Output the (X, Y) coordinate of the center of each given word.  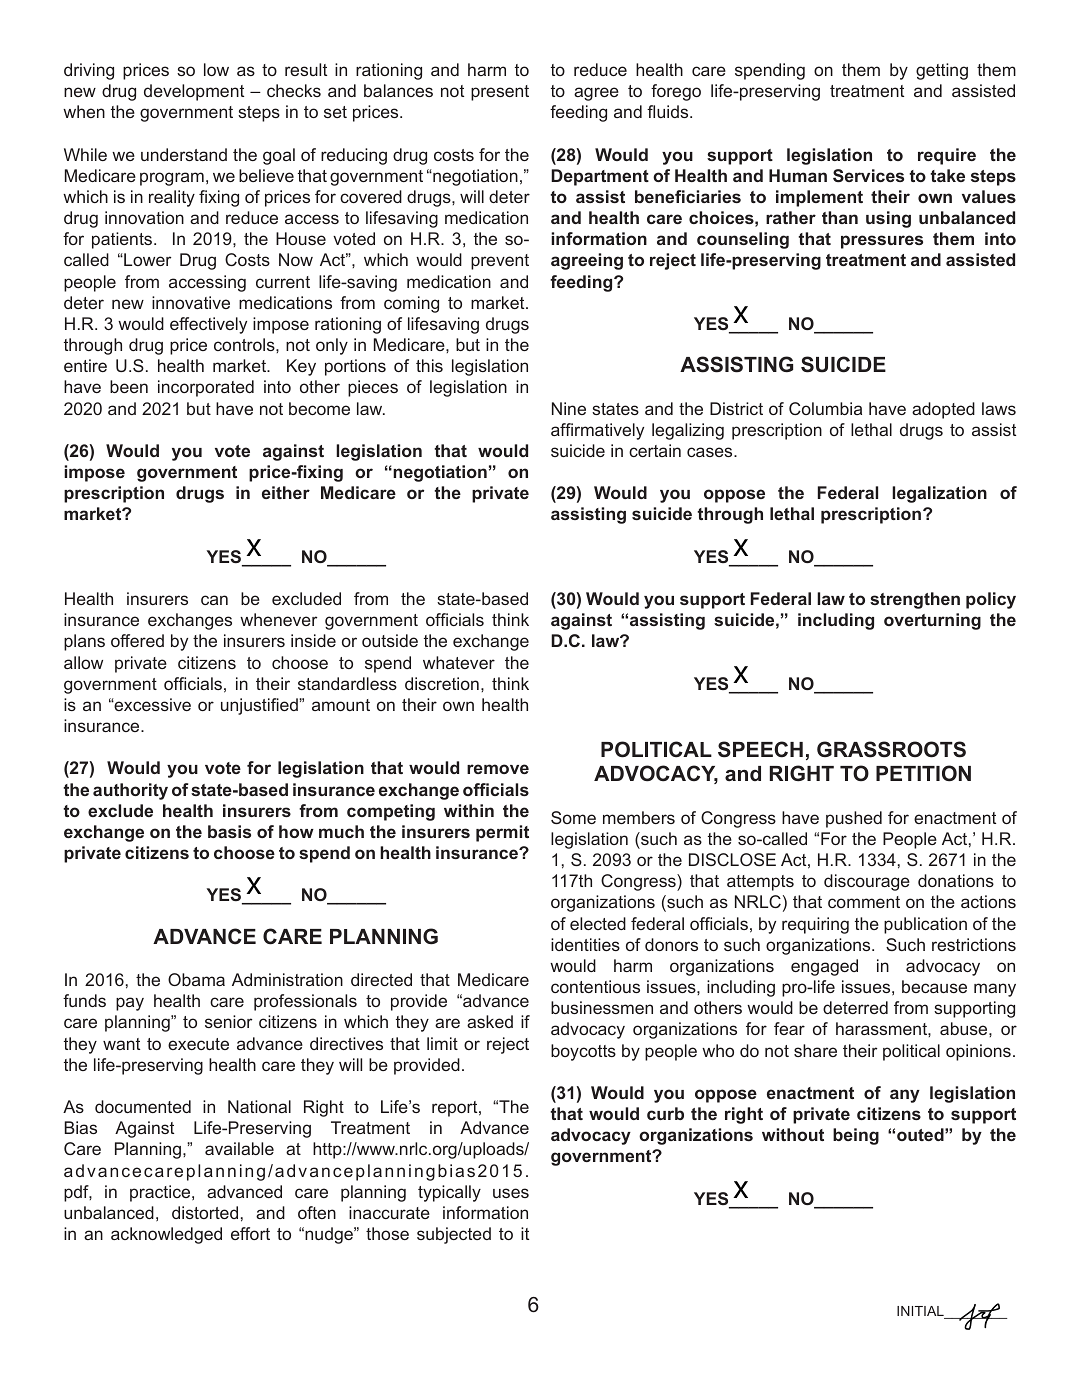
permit (502, 833)
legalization (939, 494)
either (286, 492)
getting (942, 71)
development (194, 92)
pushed (854, 819)
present (500, 93)
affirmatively (597, 431)
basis (229, 831)
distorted (205, 1212)
